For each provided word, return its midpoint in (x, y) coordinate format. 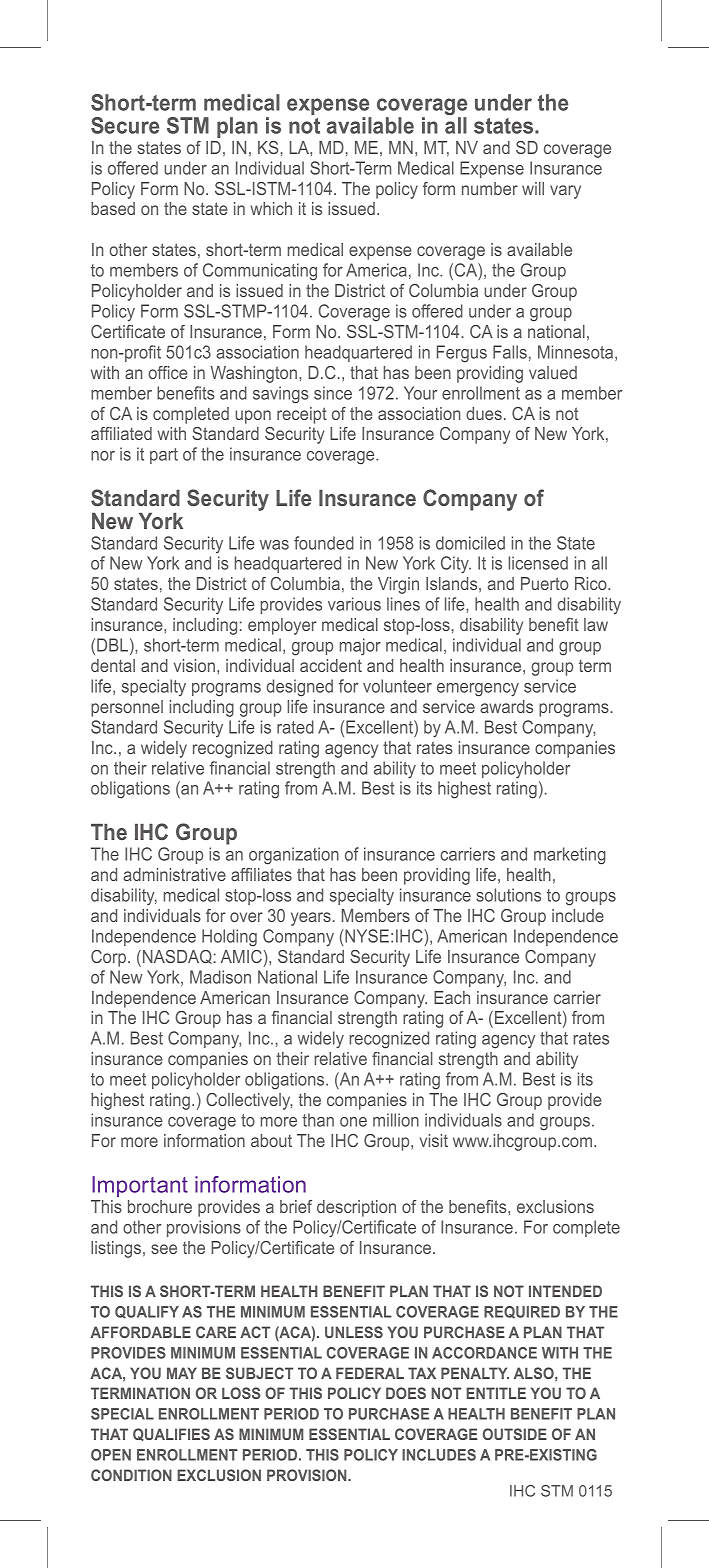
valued (553, 372)
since (333, 393)
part (164, 456)
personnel (127, 708)
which (271, 208)
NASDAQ (176, 958)
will (533, 188)
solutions (508, 895)
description (356, 1208)
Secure (125, 125)
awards (506, 706)
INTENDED (565, 1291)
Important (140, 1186)
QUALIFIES (171, 1434)
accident (331, 665)
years (311, 919)
